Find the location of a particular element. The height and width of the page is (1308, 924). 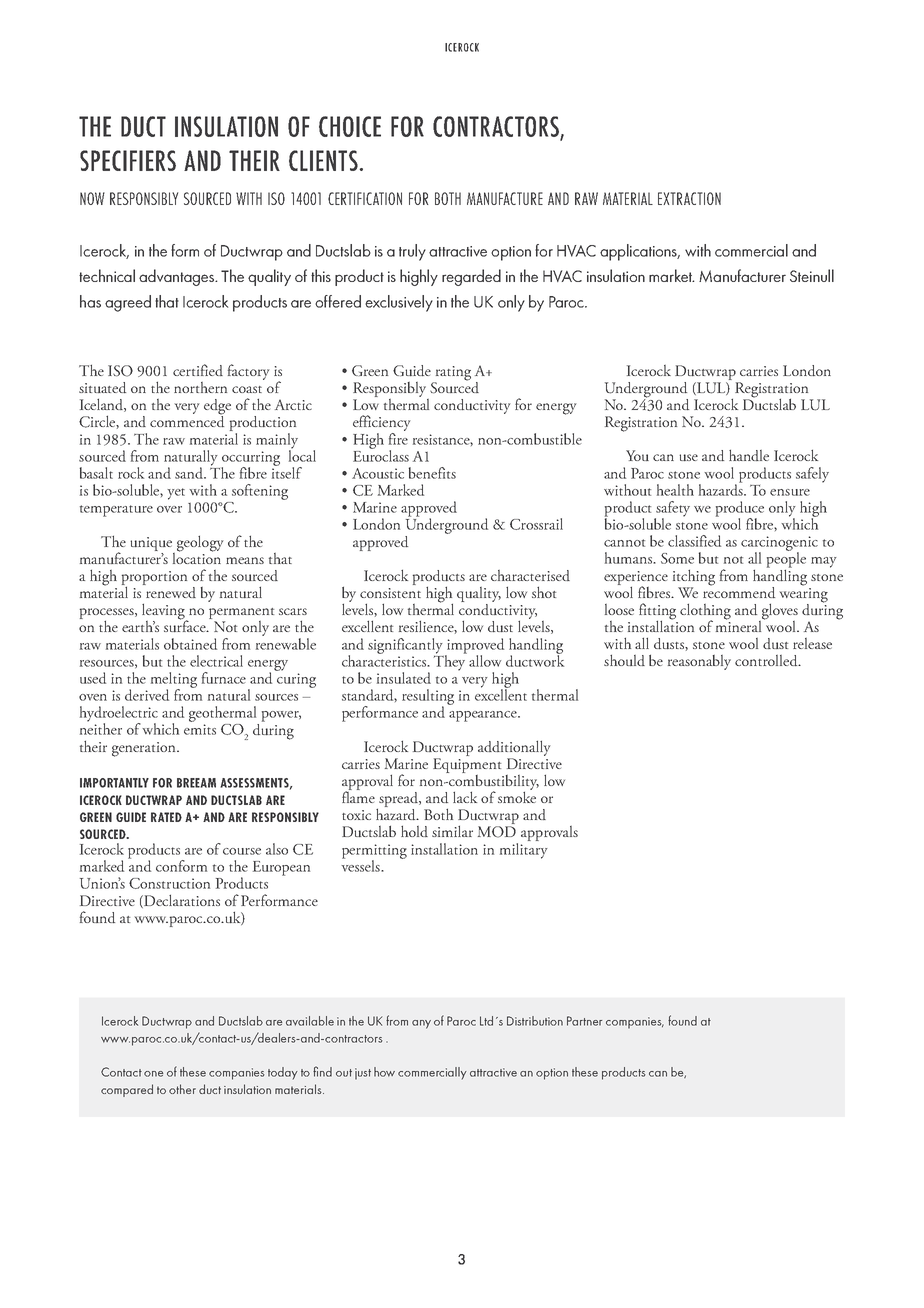

produce is located at coordinates (740, 510).
